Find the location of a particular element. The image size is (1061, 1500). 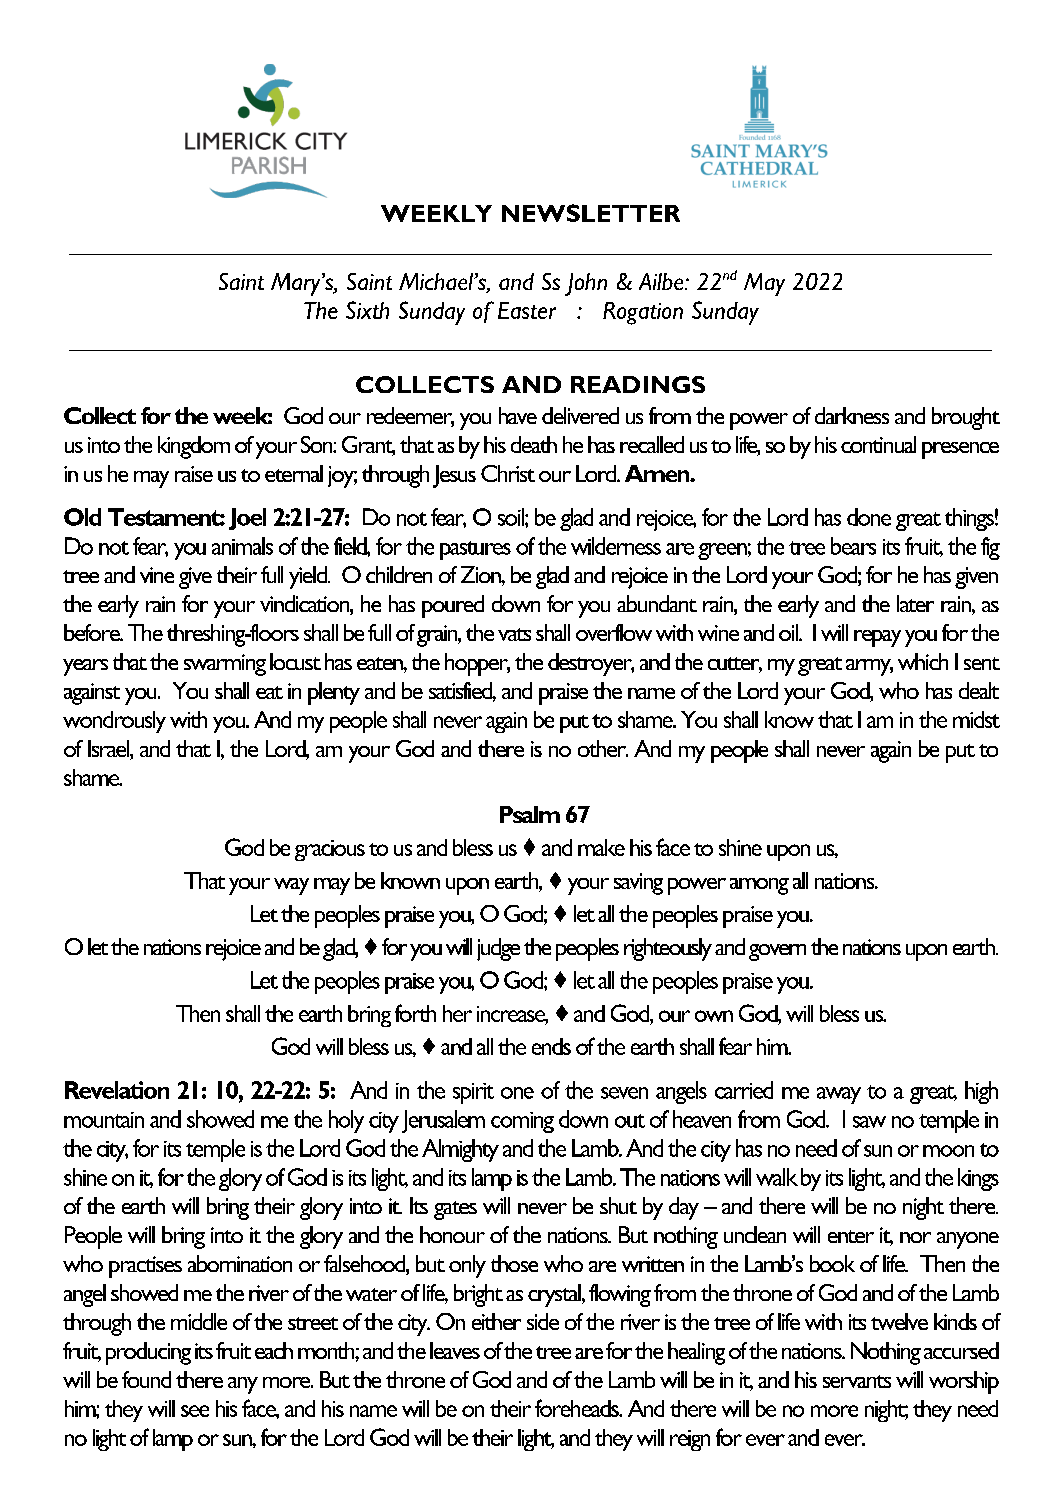

other is located at coordinates (603, 748).
